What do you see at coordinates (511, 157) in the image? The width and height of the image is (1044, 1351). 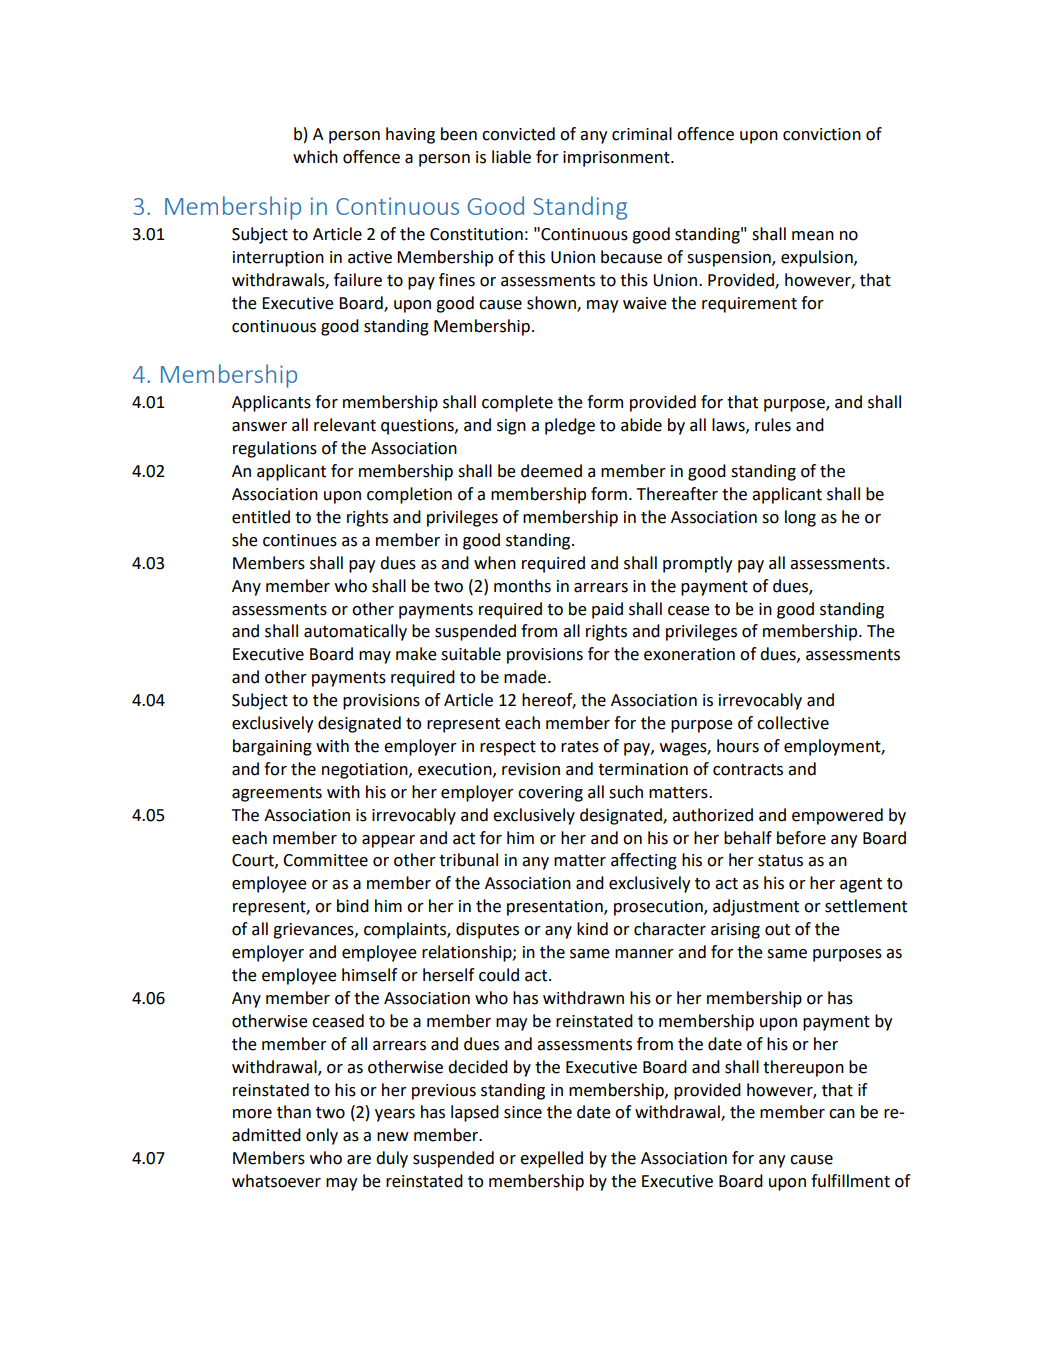 I see `liable` at bounding box center [511, 157].
